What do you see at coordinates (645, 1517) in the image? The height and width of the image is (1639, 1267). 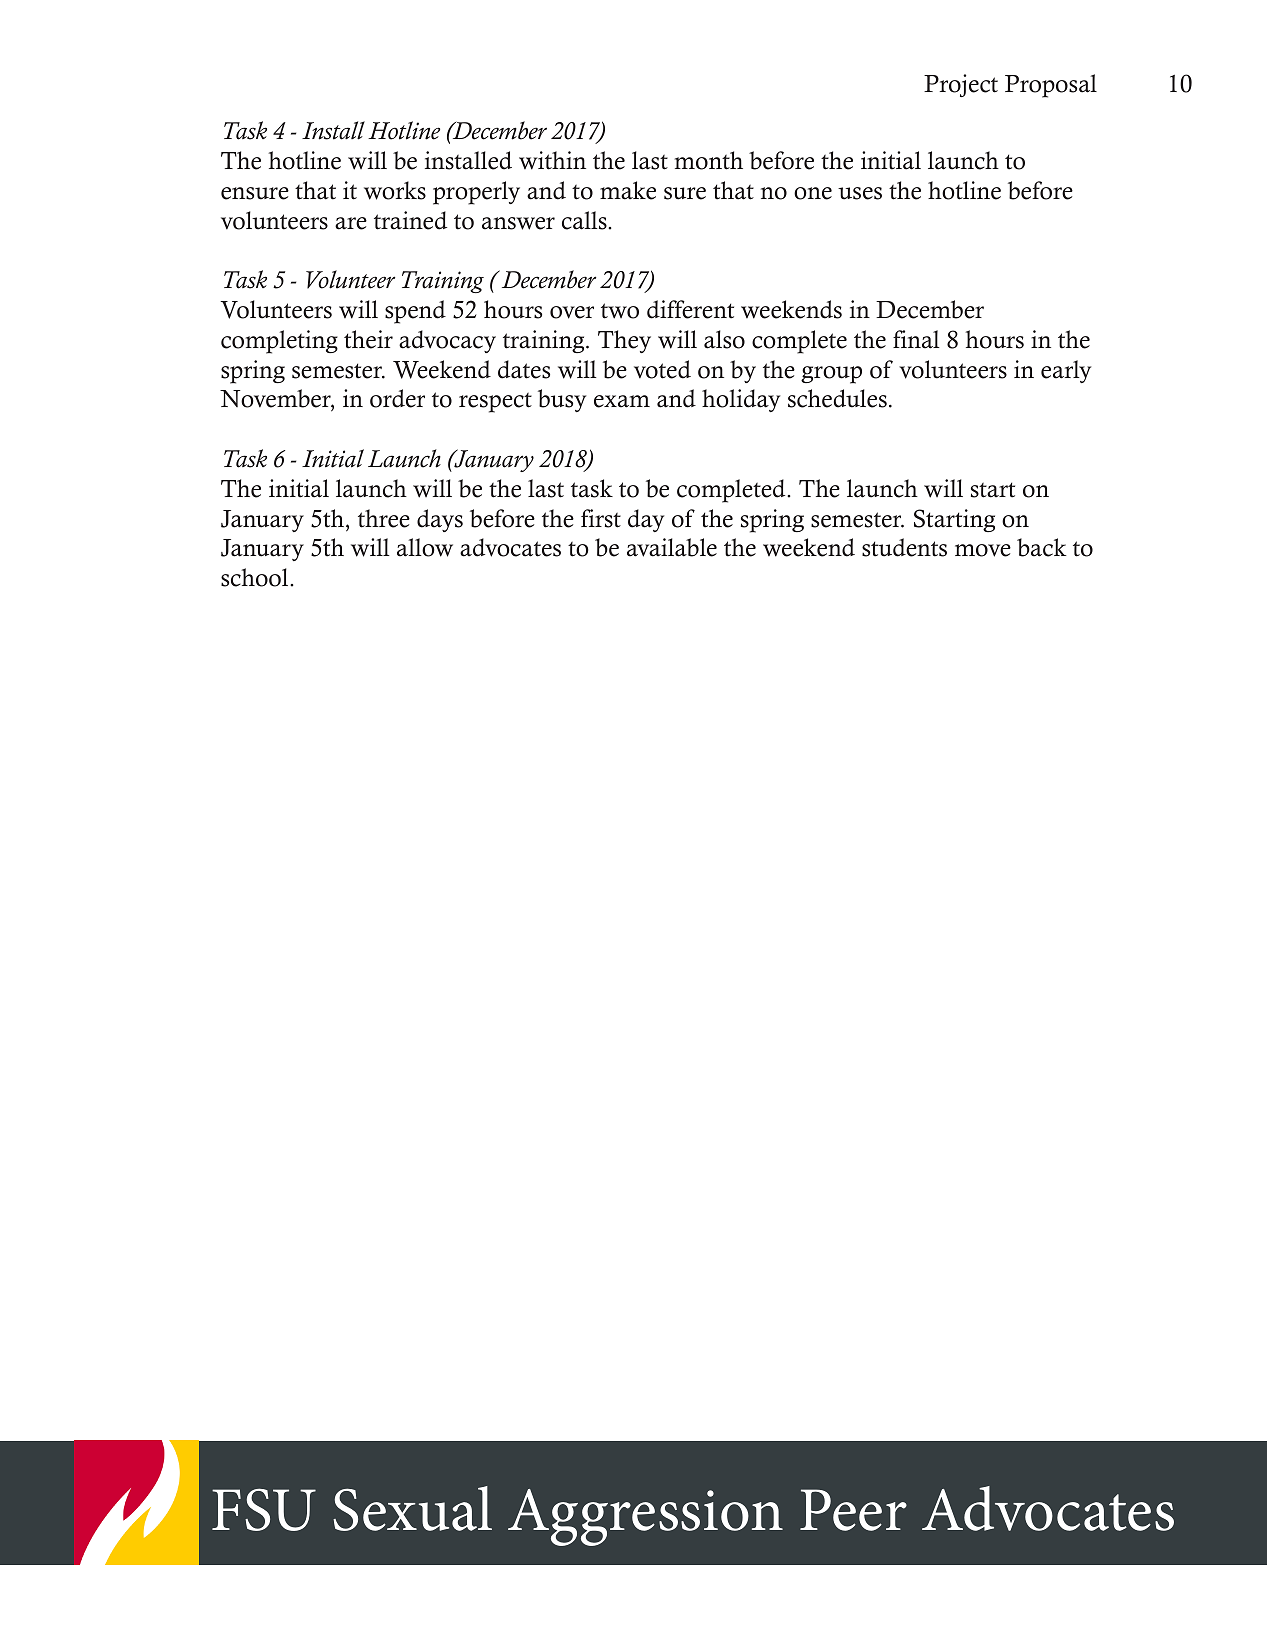 I see `Aggression` at bounding box center [645, 1517].
